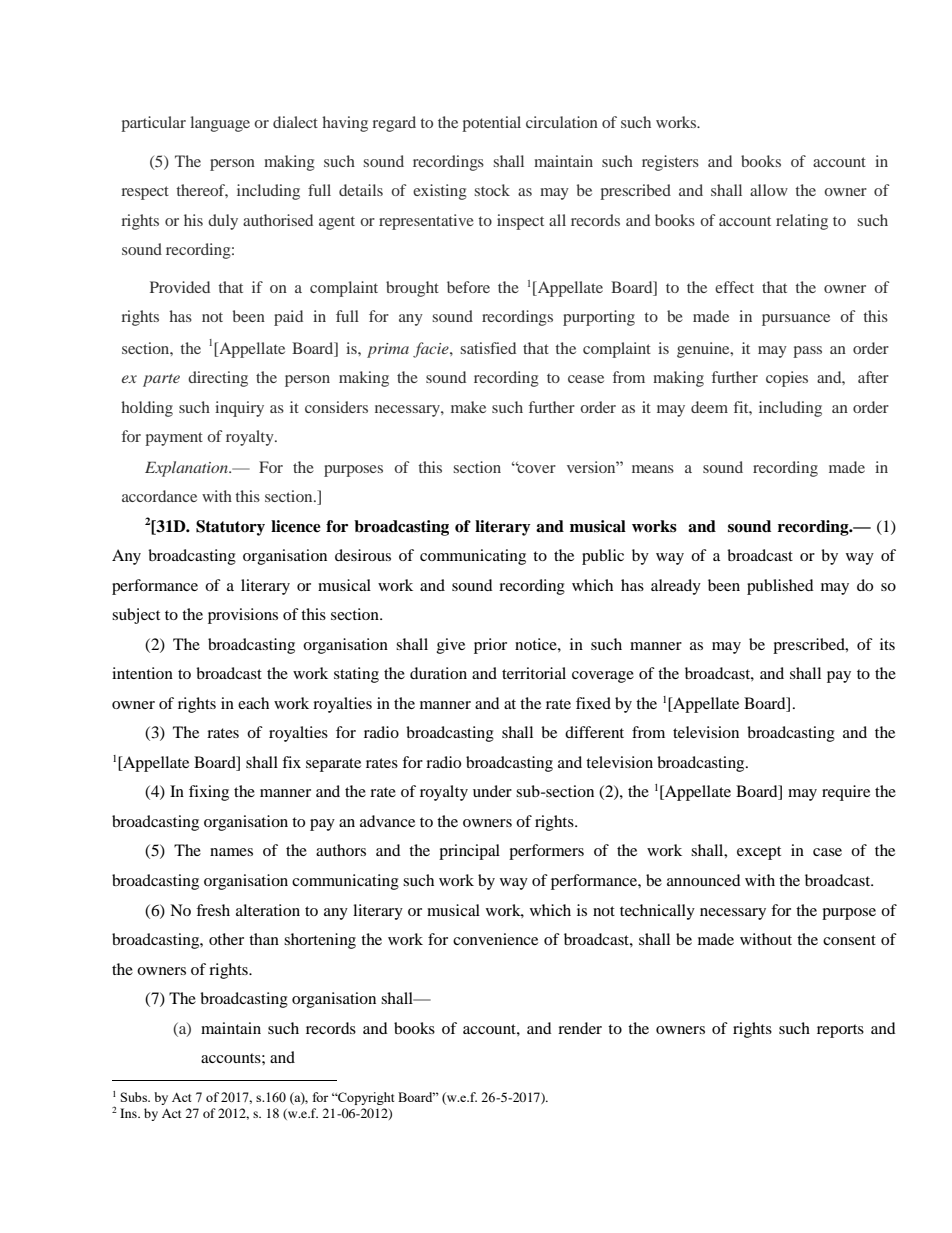 The width and height of the screenshot is (952, 1233). Describe the element at coordinates (780, 587) in the screenshot. I see `published` at that location.
